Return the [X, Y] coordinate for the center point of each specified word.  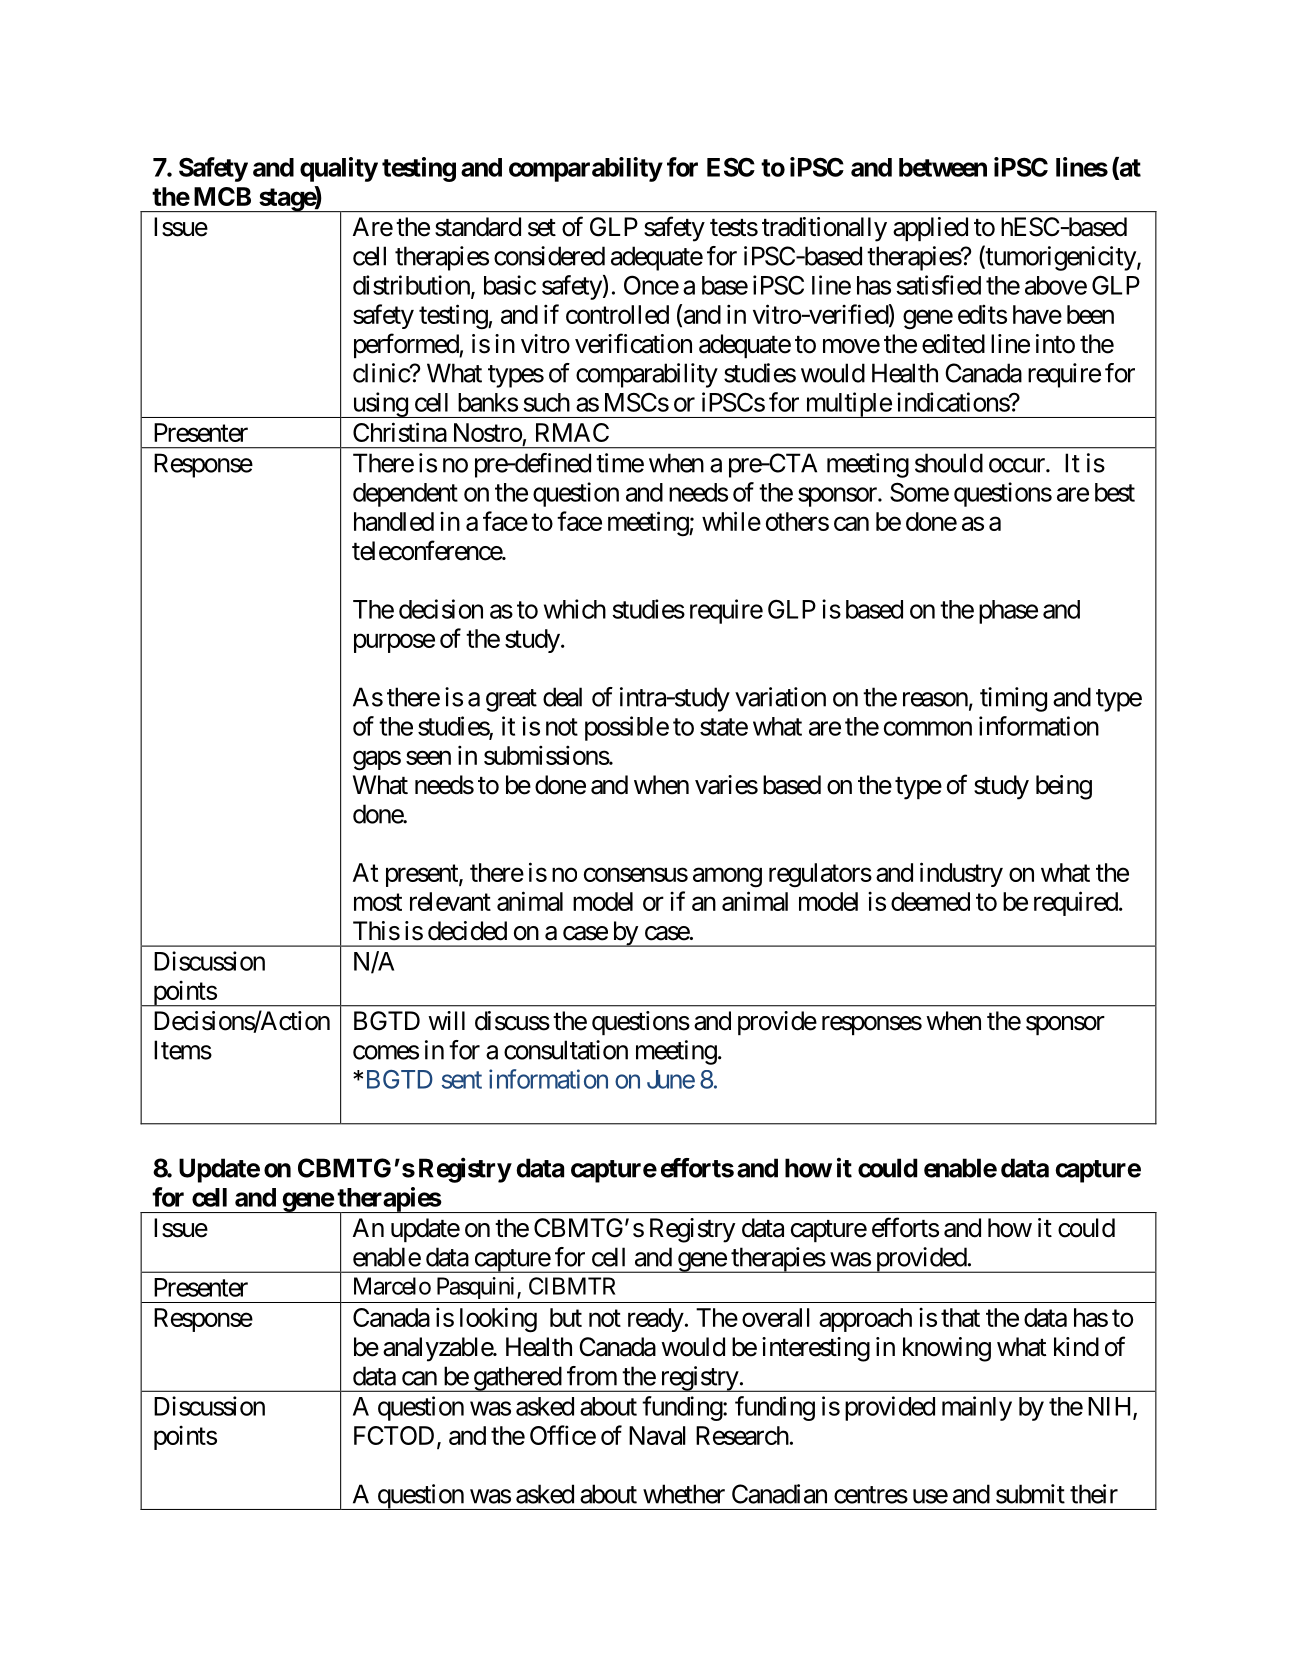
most [378, 902]
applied [930, 229]
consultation [566, 1050]
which [575, 609]
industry [961, 874]
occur [1018, 465]
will [446, 1020]
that [960, 1317]
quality [339, 169]
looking [498, 1320]
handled [394, 521]
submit [1030, 1494]
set [542, 228]
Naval [657, 1435]
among [727, 878]
